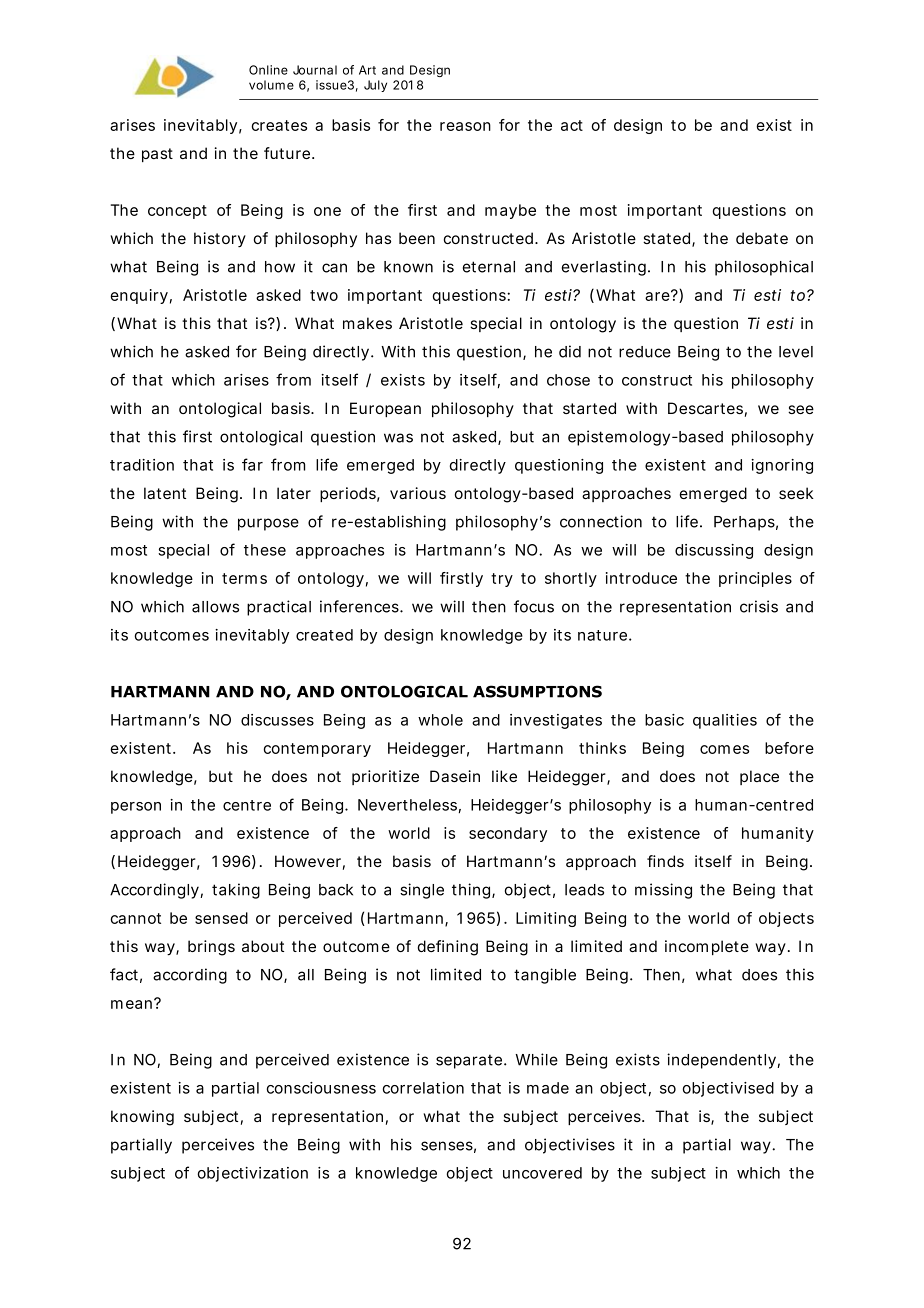  Describe the element at coordinates (465, 126) in the screenshot. I see `reason` at that location.
